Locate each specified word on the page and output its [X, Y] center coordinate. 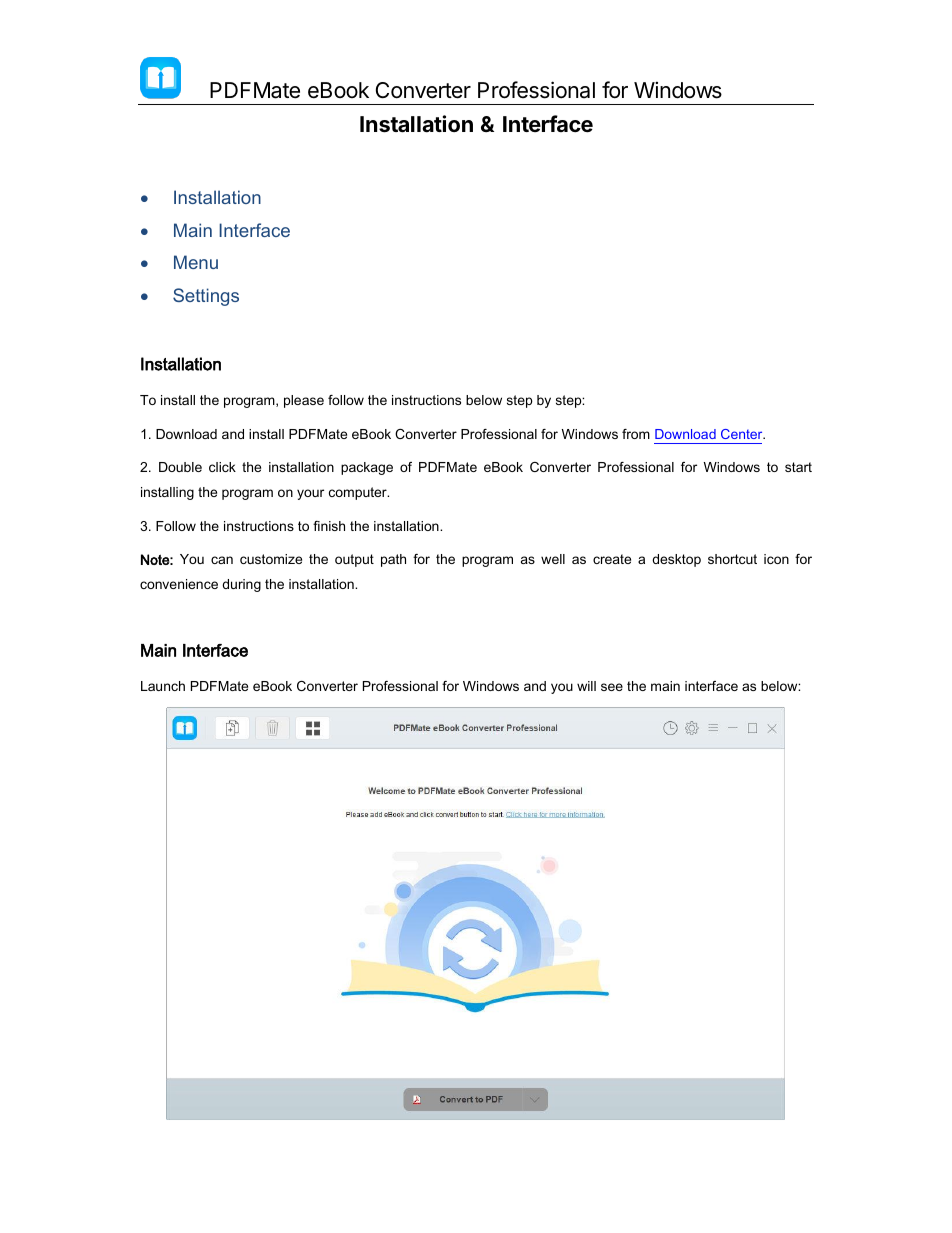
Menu [196, 262]
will [586, 686]
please [304, 401]
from [636, 434]
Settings [206, 297]
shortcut [732, 559]
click [222, 467]
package [367, 468]
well [553, 559]
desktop [676, 560]
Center [743, 434]
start [798, 467]
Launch [163, 686]
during [241, 585]
